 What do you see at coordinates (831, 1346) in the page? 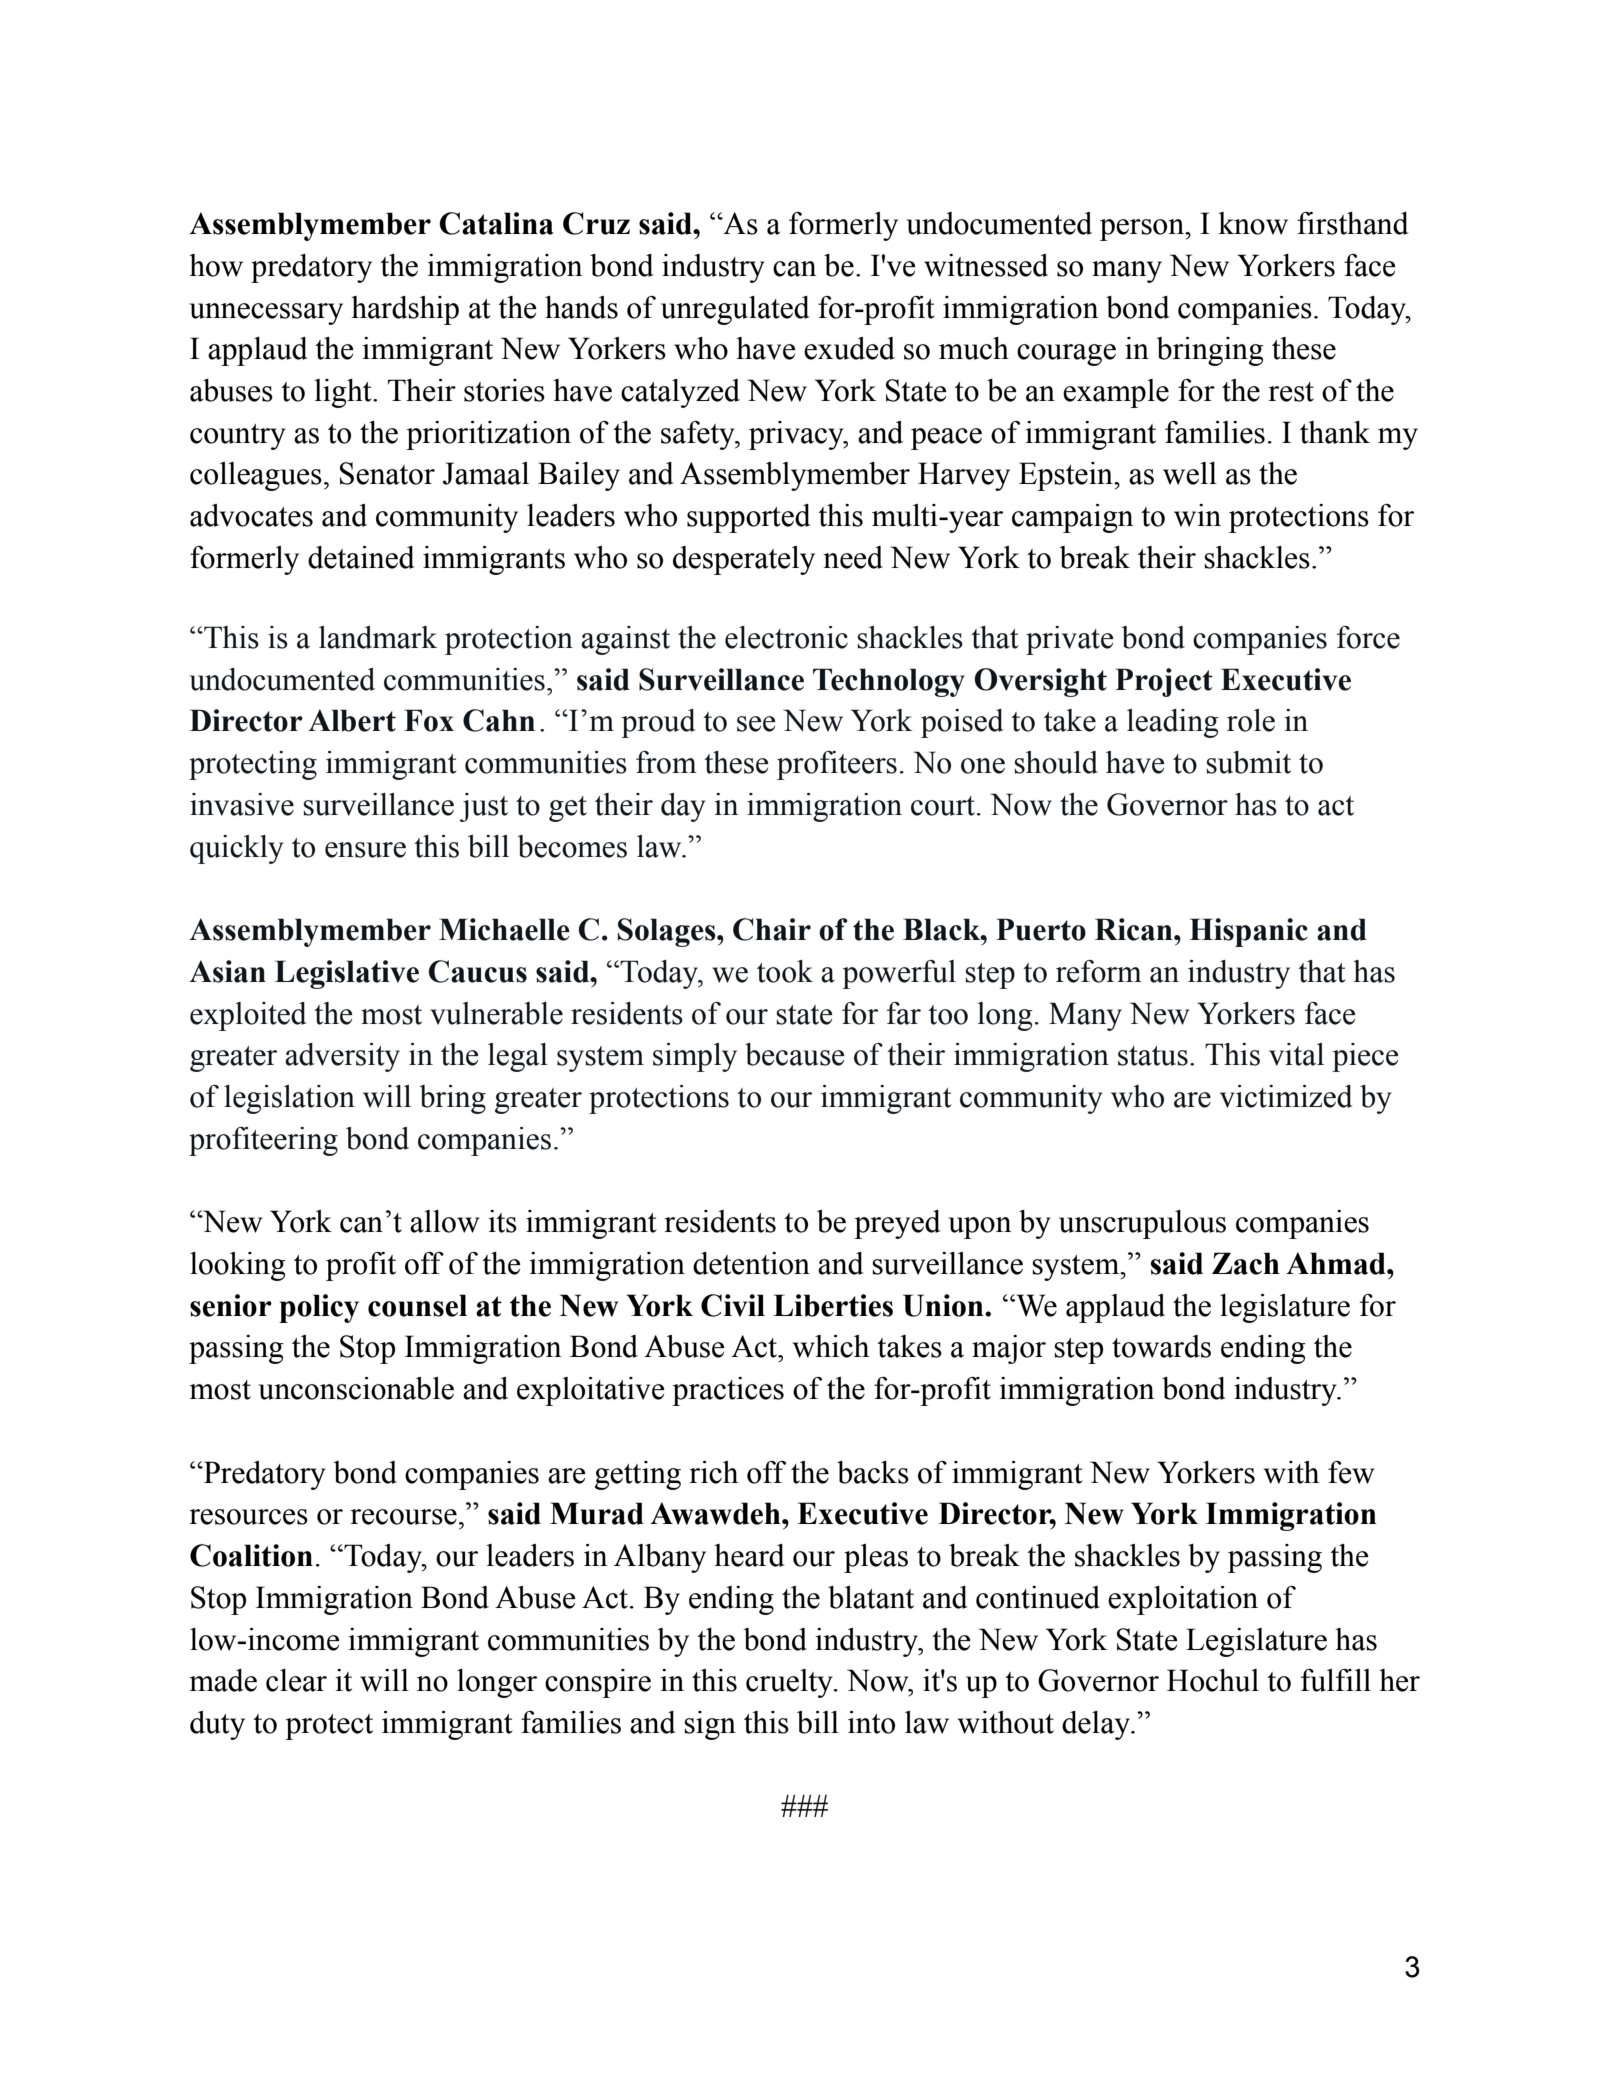
I see `which` at bounding box center [831, 1346].
